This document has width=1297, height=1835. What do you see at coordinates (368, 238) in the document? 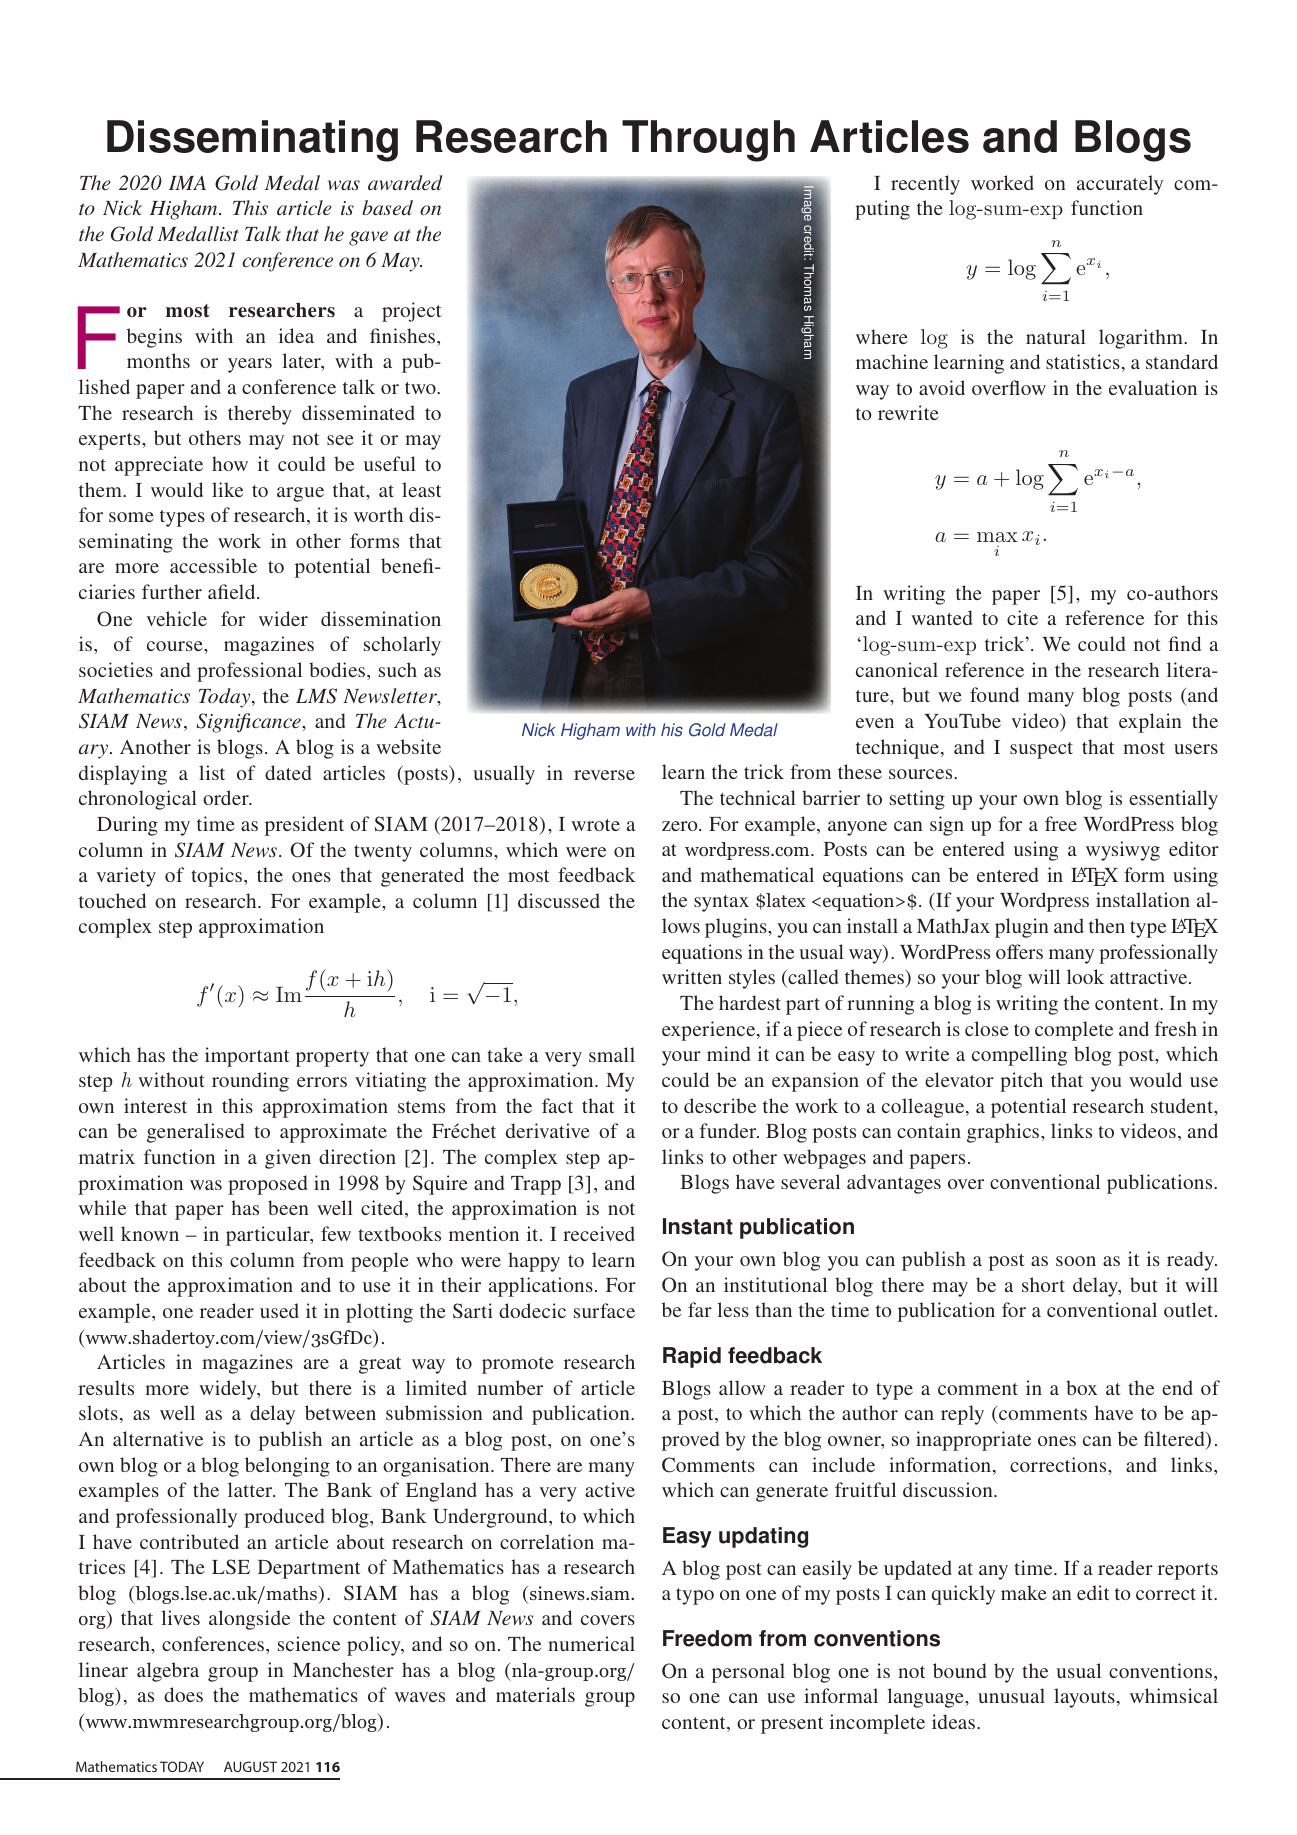
I see `gave` at bounding box center [368, 238].
